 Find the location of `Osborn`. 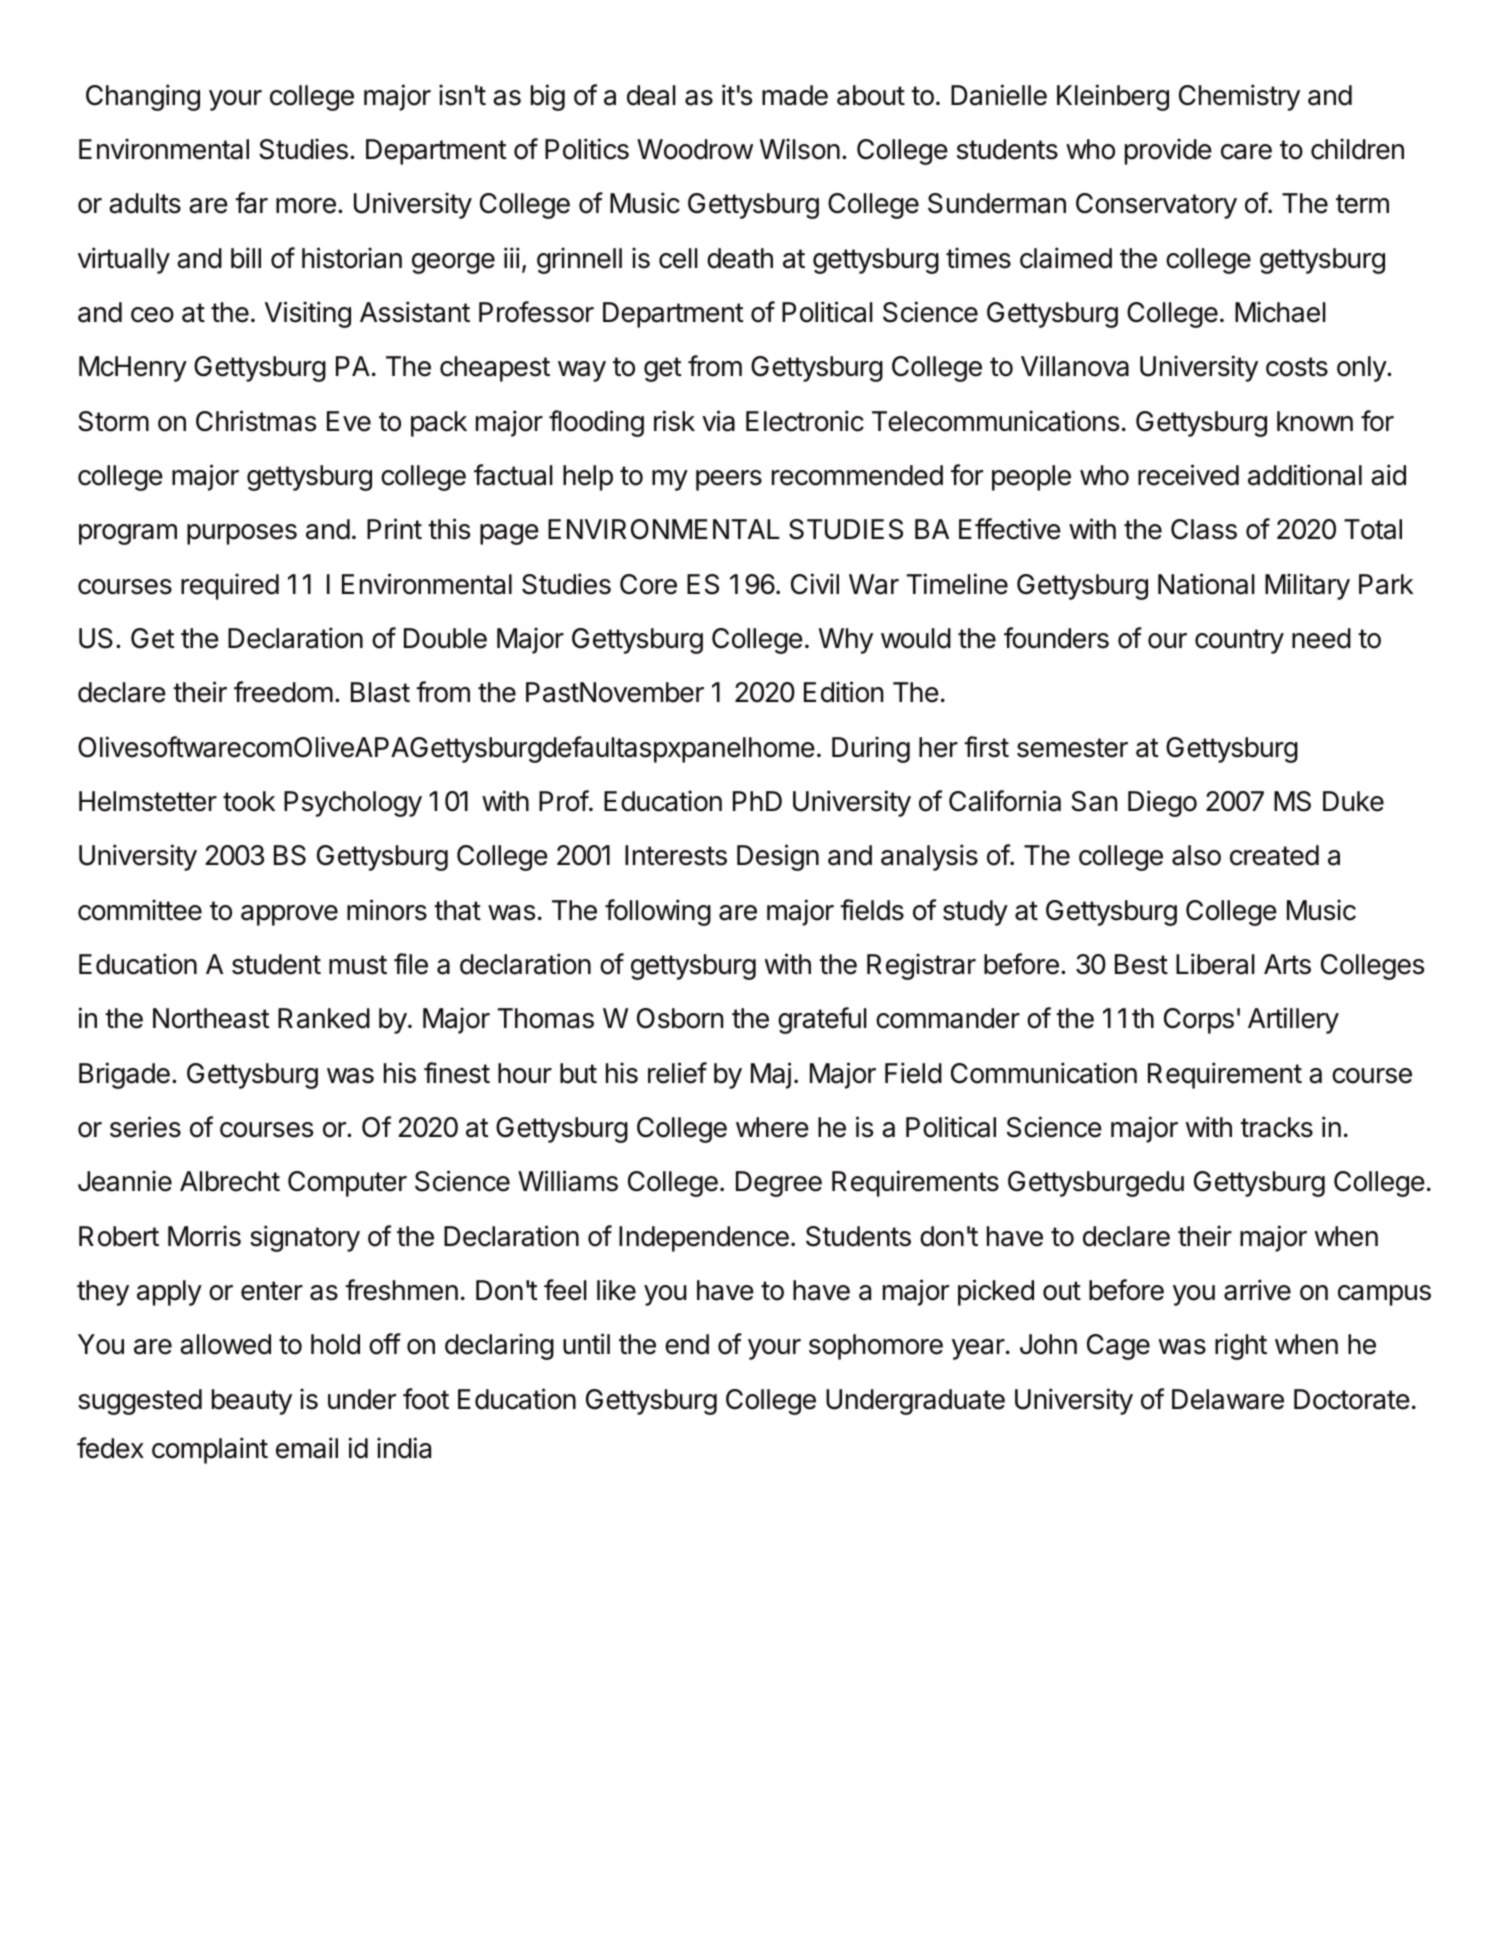

Osborn is located at coordinates (680, 1018).
